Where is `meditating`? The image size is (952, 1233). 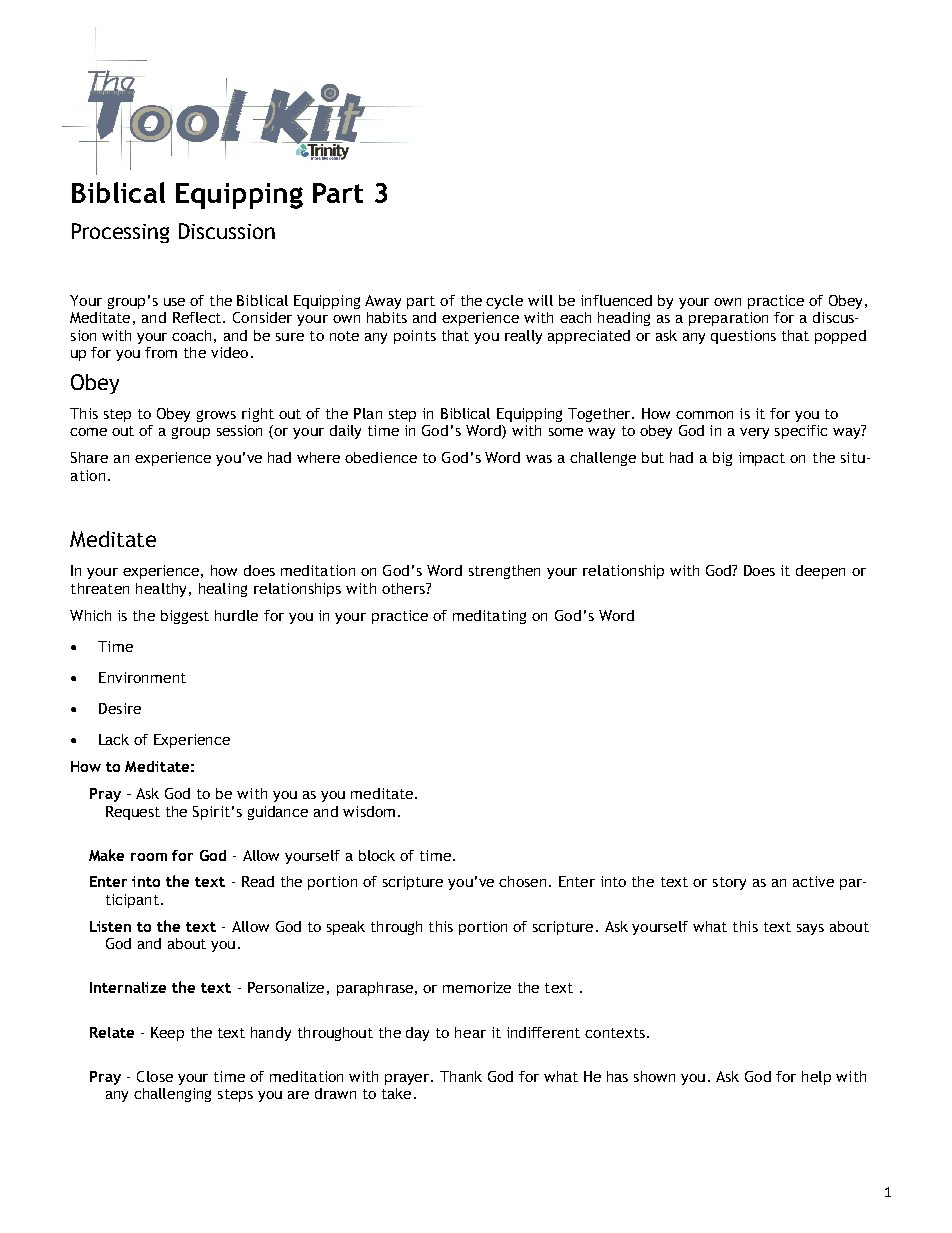 meditating is located at coordinates (489, 617).
